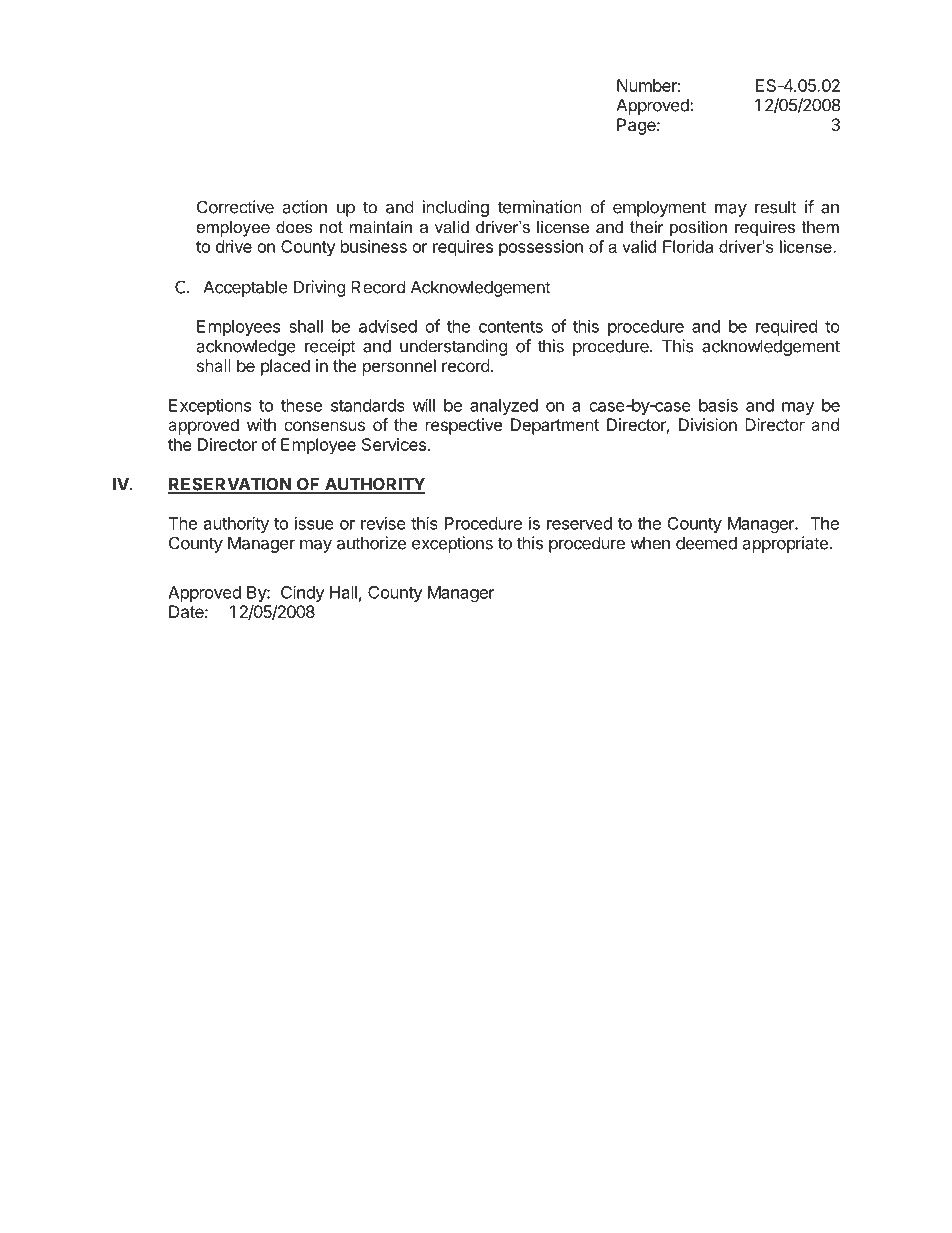  What do you see at coordinates (555, 426) in the document?
I see `Department` at bounding box center [555, 426].
